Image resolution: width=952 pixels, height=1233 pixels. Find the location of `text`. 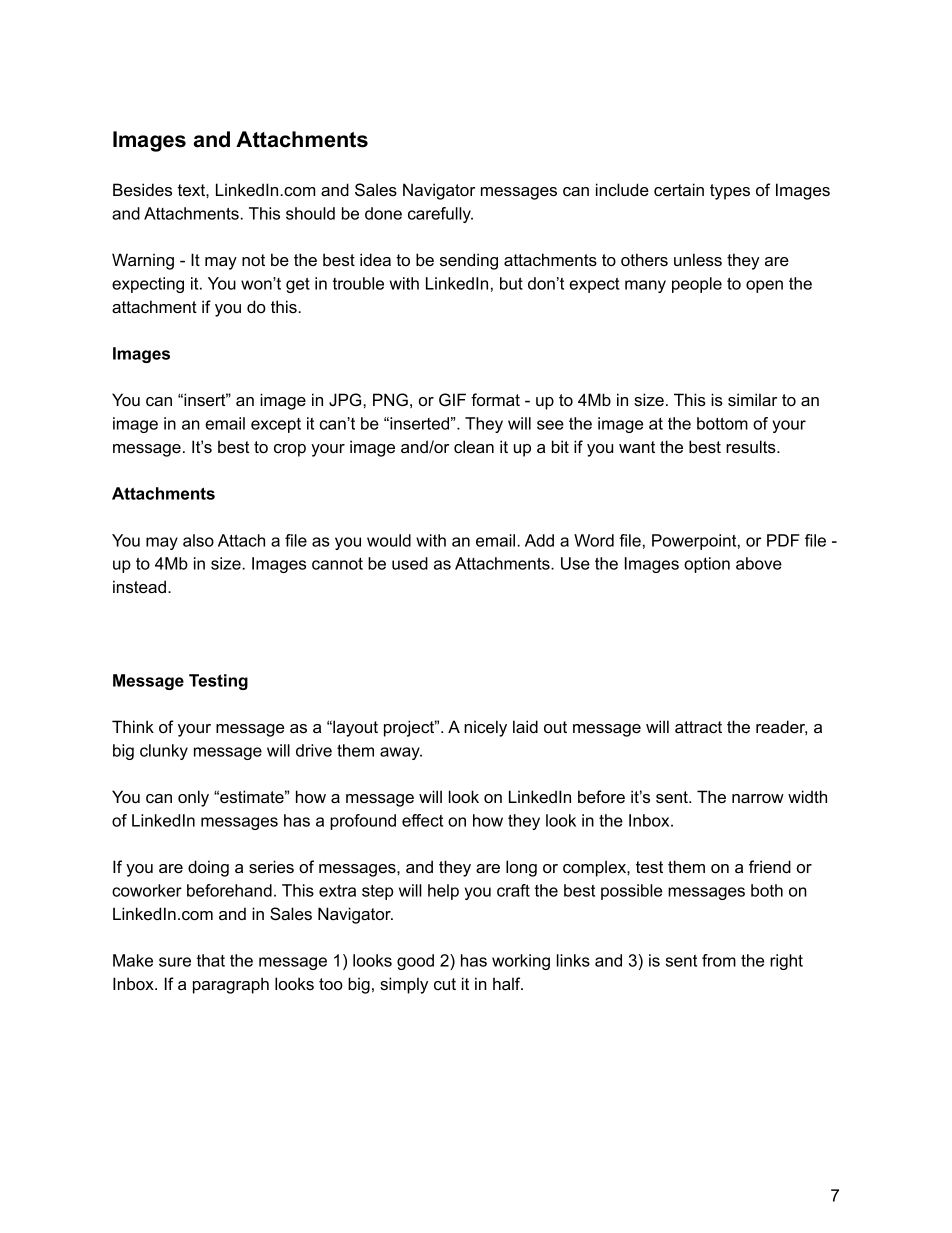

text is located at coordinates (192, 190).
